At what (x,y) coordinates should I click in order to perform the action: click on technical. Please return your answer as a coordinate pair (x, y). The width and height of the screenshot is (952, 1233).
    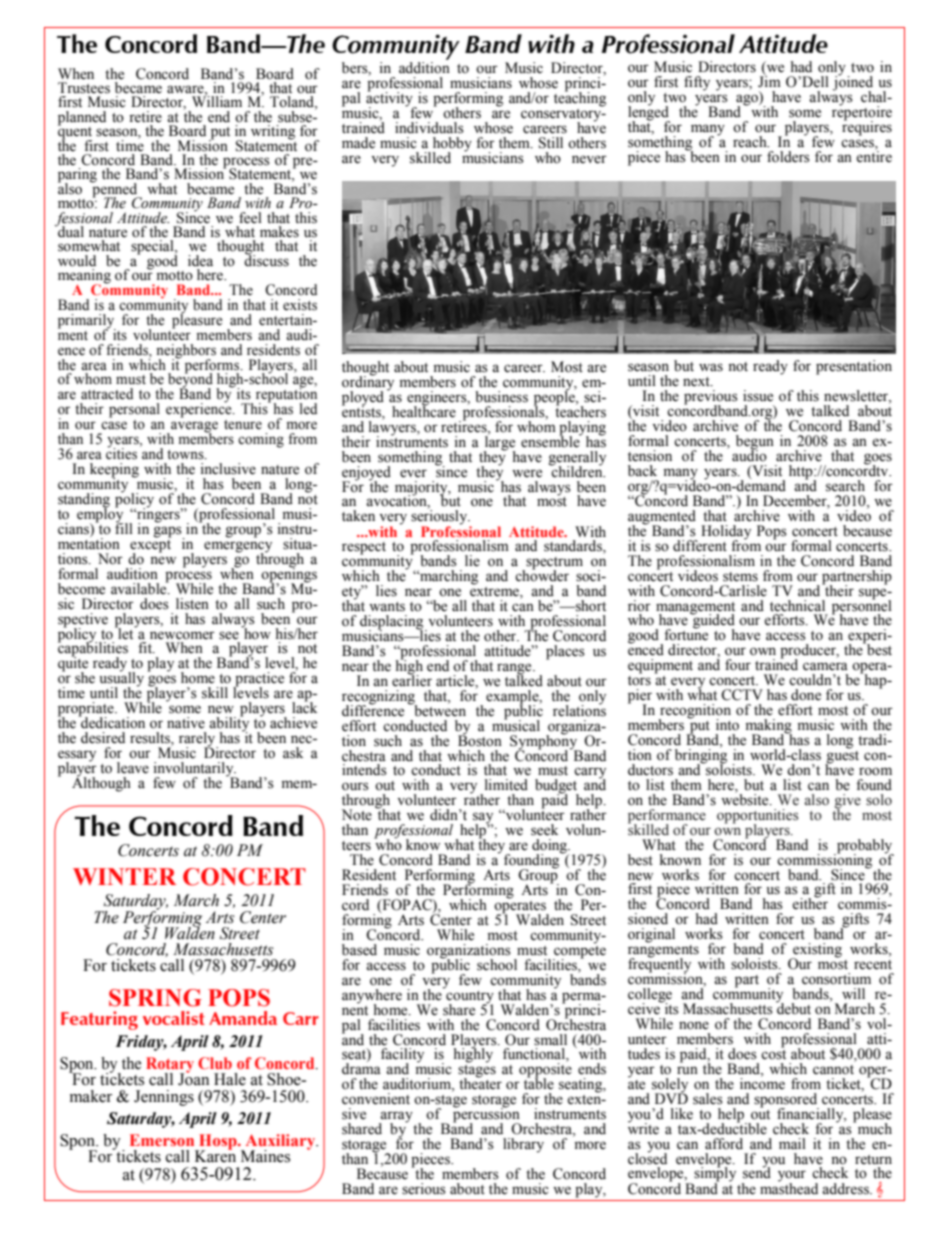
    Looking at the image, I should click on (797, 606).
